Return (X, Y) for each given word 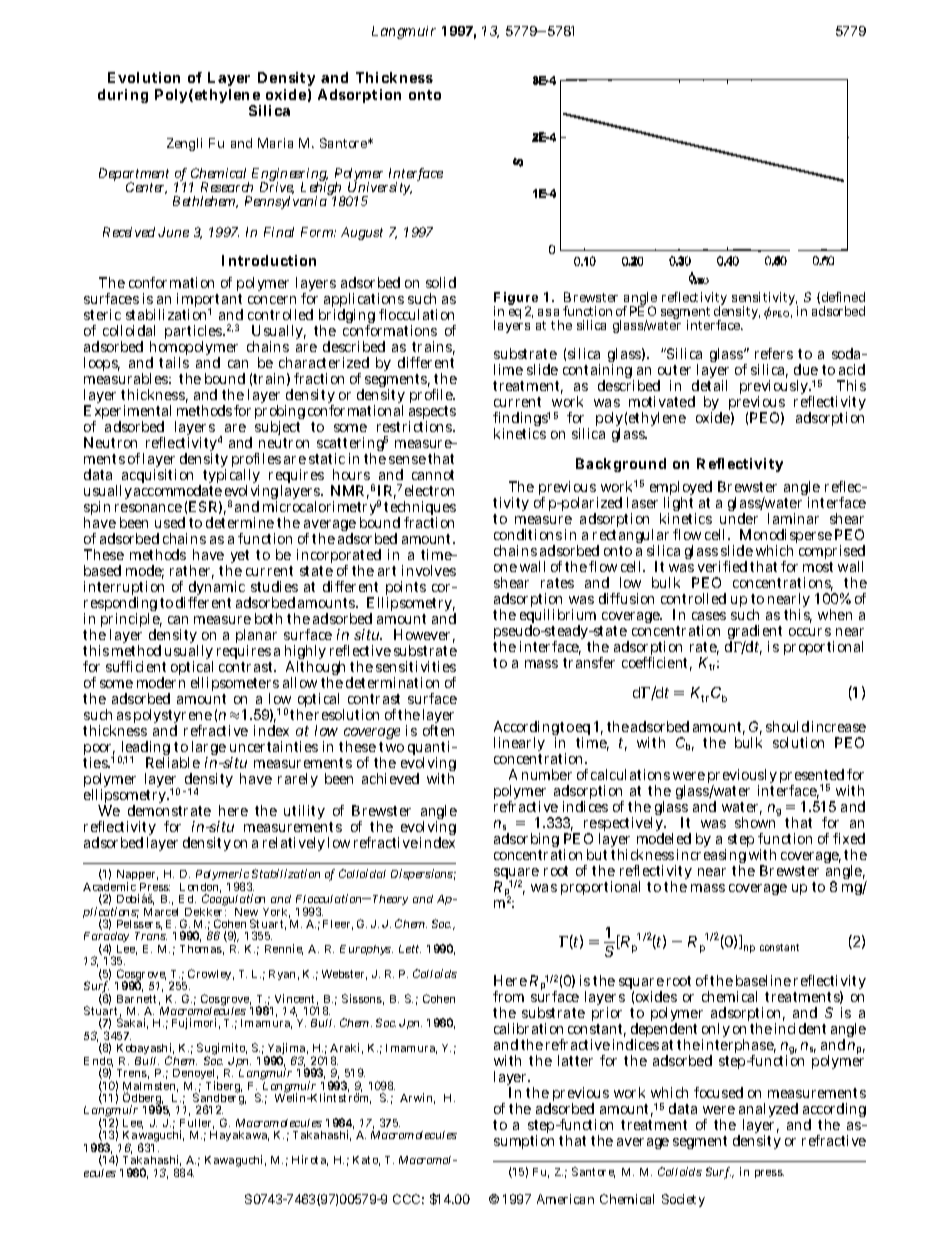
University (380, 189)
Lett (410, 949)
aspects (432, 414)
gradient (755, 633)
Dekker (205, 910)
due (806, 369)
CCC (406, 1199)
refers (774, 353)
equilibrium (558, 617)
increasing (710, 857)
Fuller (197, 1124)
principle (131, 622)
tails (174, 362)
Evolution (144, 77)
